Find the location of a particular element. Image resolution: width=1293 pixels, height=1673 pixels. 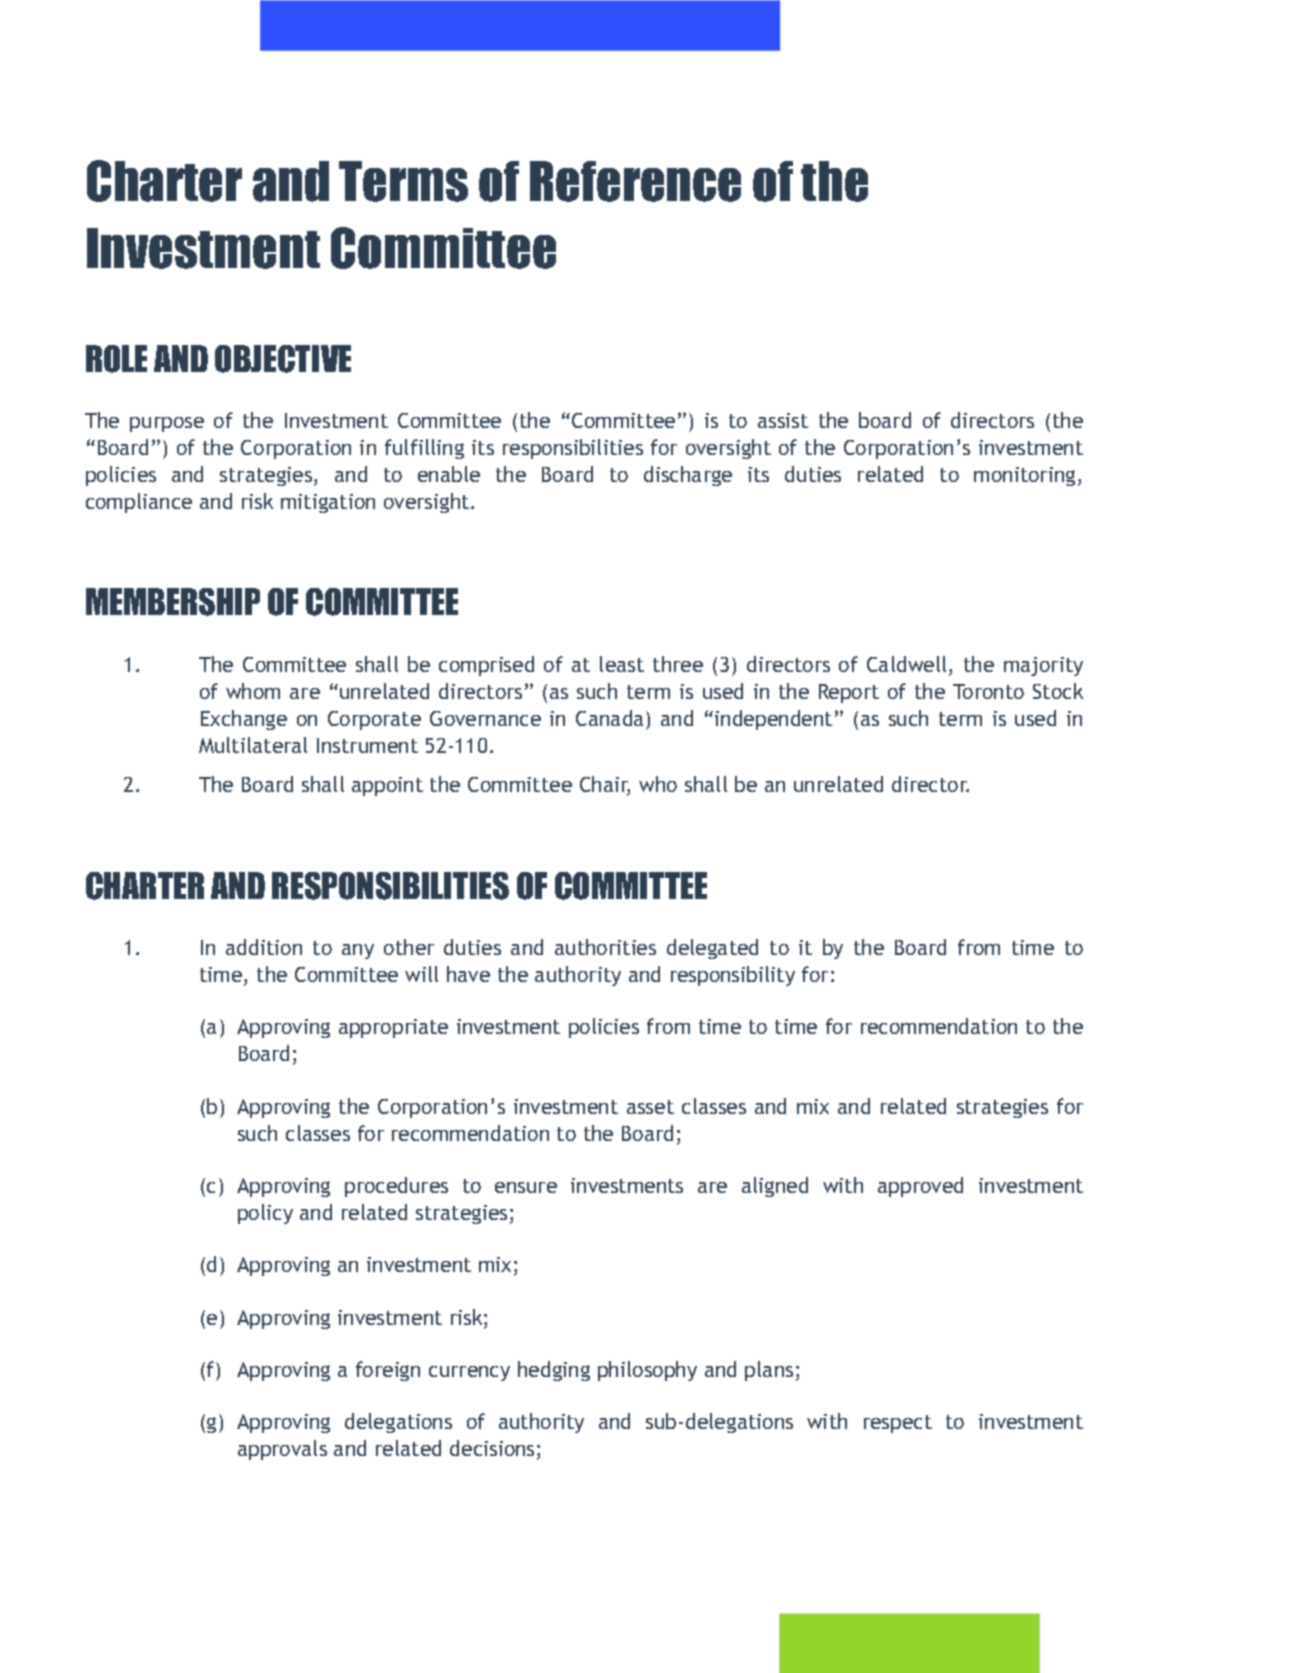

Reference is located at coordinates (635, 181).
